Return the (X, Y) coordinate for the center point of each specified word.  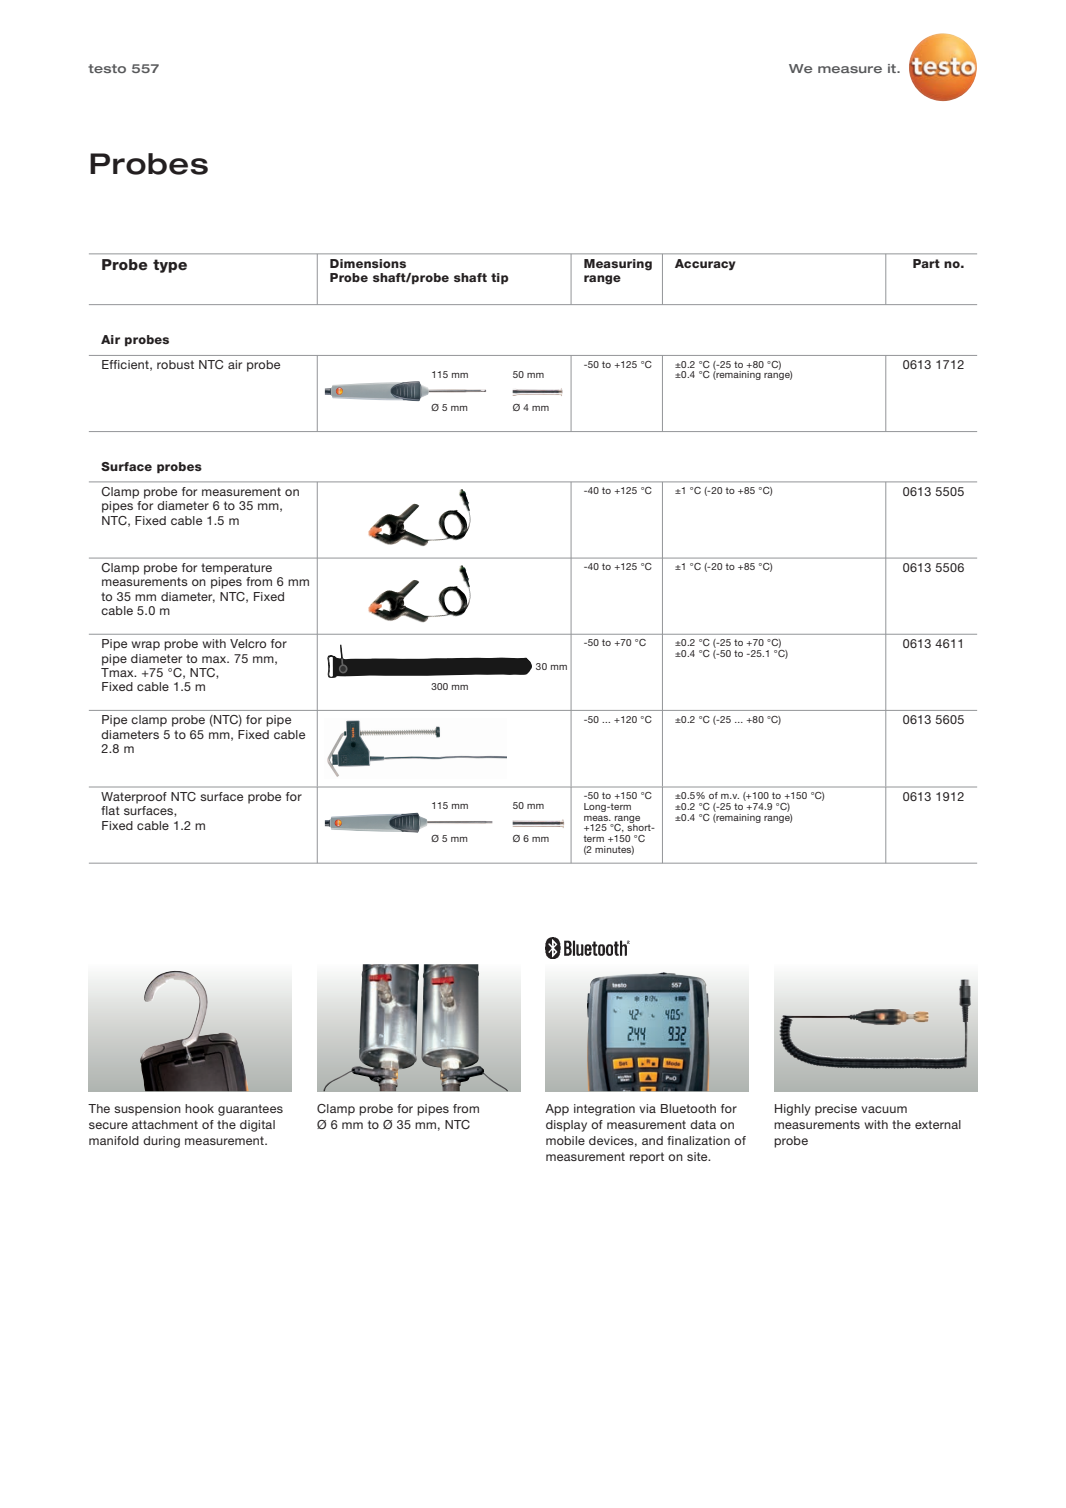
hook (199, 1108)
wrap (145, 646)
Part (926, 263)
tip (500, 278)
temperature (236, 569)
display (566, 1126)
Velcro (248, 643)
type (170, 266)
